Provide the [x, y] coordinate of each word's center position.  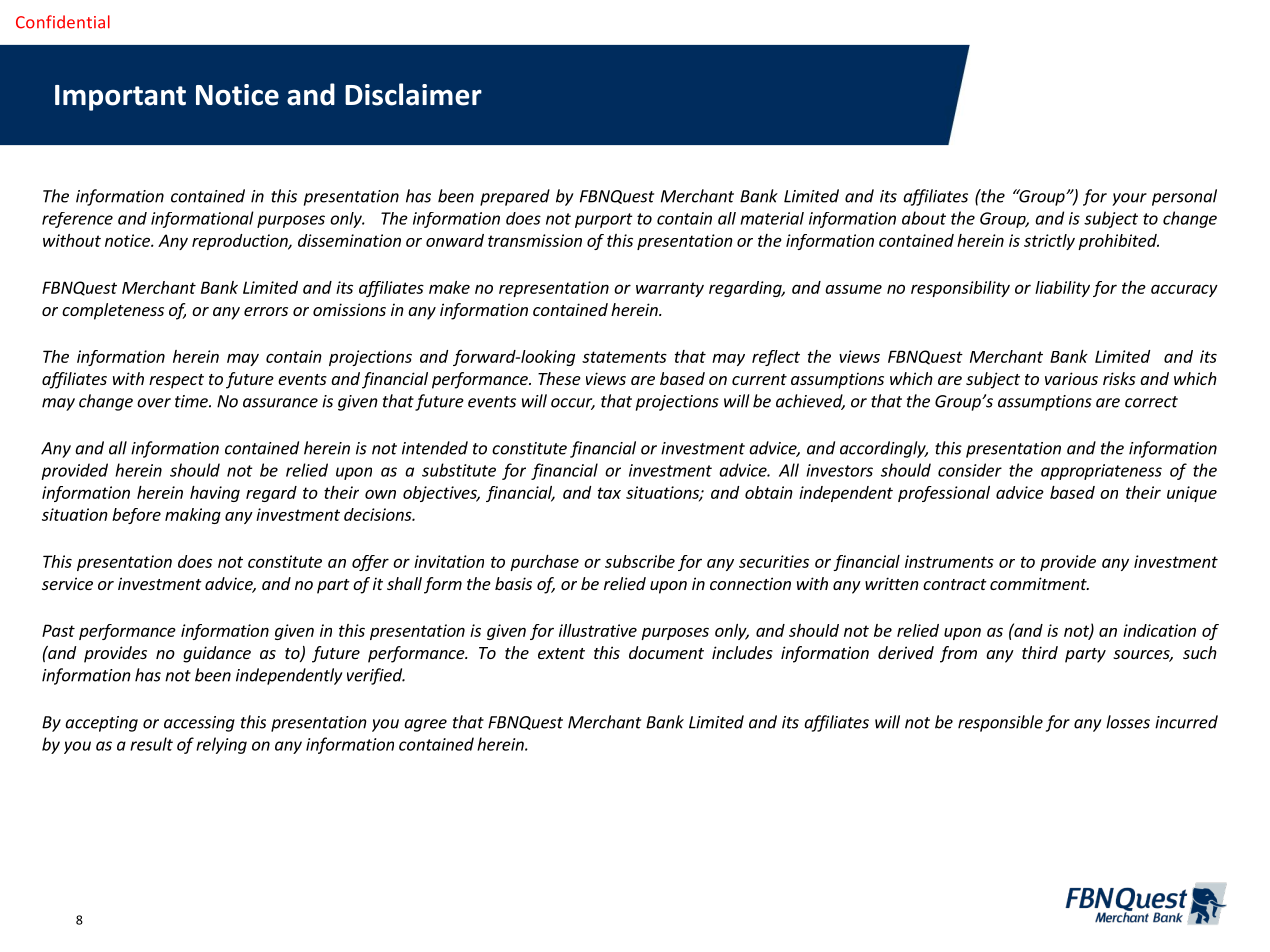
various [1071, 378]
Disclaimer [413, 94]
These [559, 378]
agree [425, 725]
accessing [199, 724]
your [1129, 199]
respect [176, 381]
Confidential [63, 22]
